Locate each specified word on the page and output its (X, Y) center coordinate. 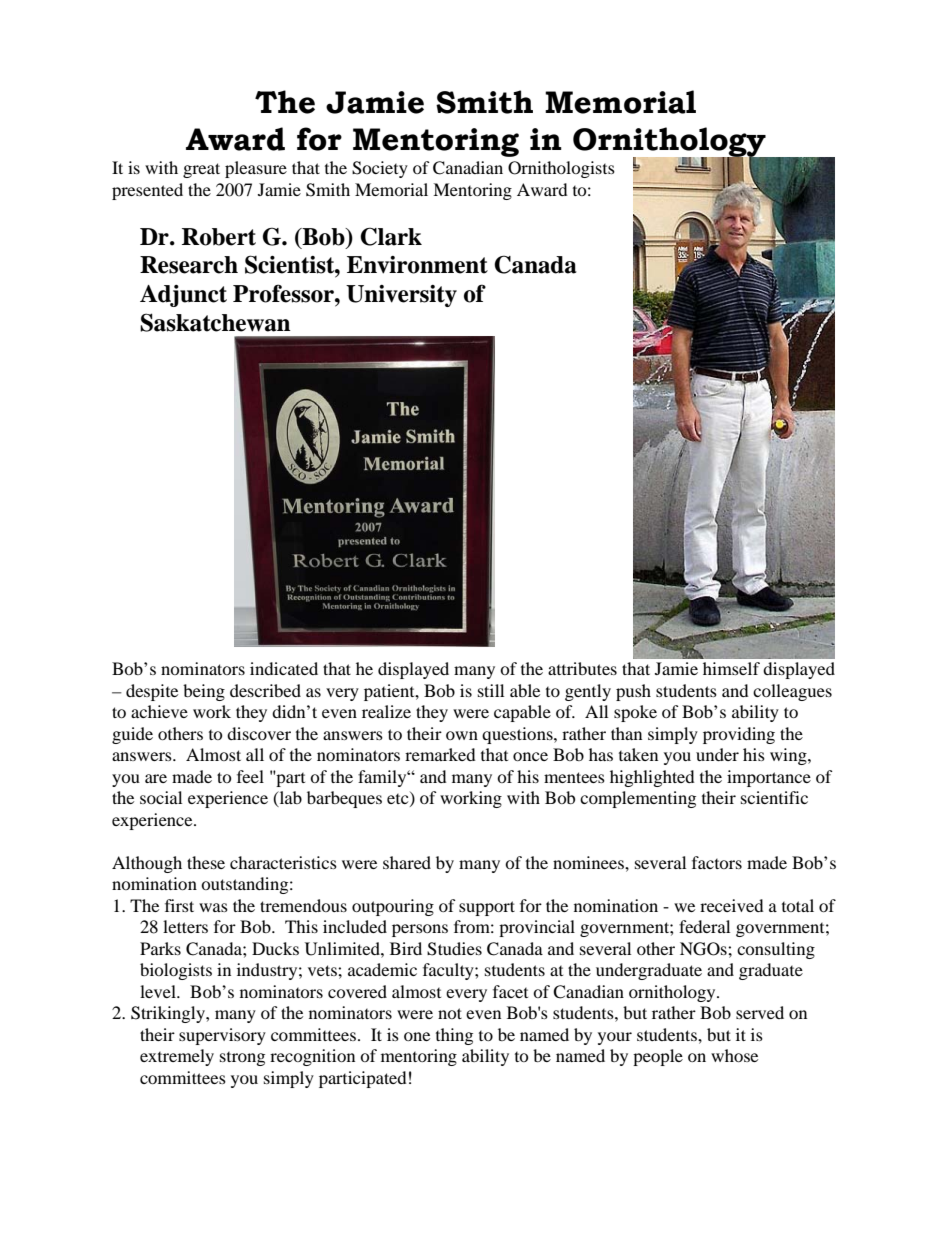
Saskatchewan (215, 322)
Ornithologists (561, 169)
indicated (284, 668)
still (491, 690)
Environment (417, 265)
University (401, 296)
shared (407, 862)
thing (454, 1036)
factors (717, 862)
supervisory (222, 1036)
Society (380, 169)
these (206, 862)
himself (731, 668)
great (201, 170)
